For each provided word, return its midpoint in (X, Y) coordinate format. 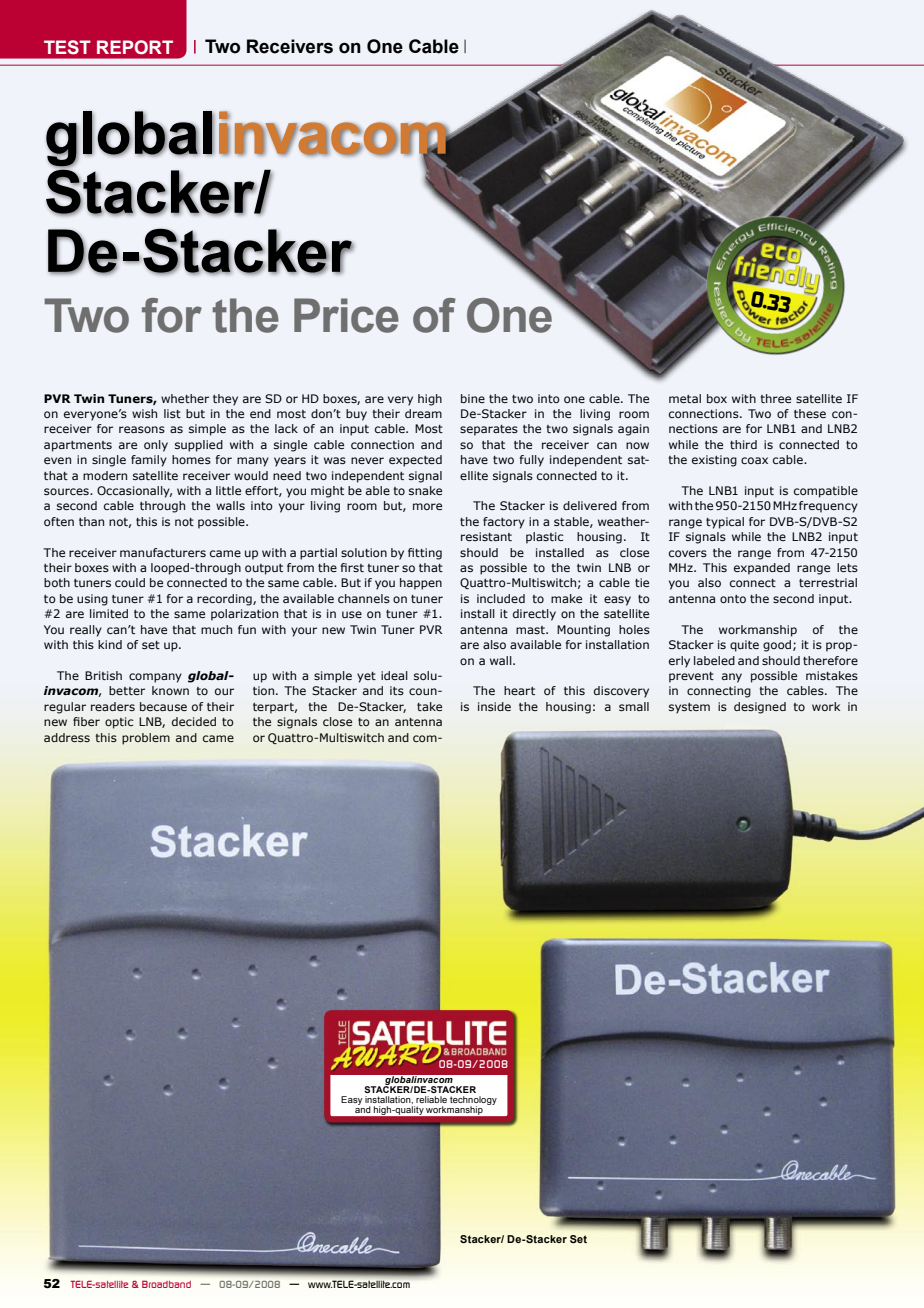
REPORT (135, 47)
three (775, 398)
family (149, 461)
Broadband (166, 1284)
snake (425, 490)
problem (146, 739)
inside (494, 706)
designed (760, 708)
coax (754, 460)
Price (346, 315)
